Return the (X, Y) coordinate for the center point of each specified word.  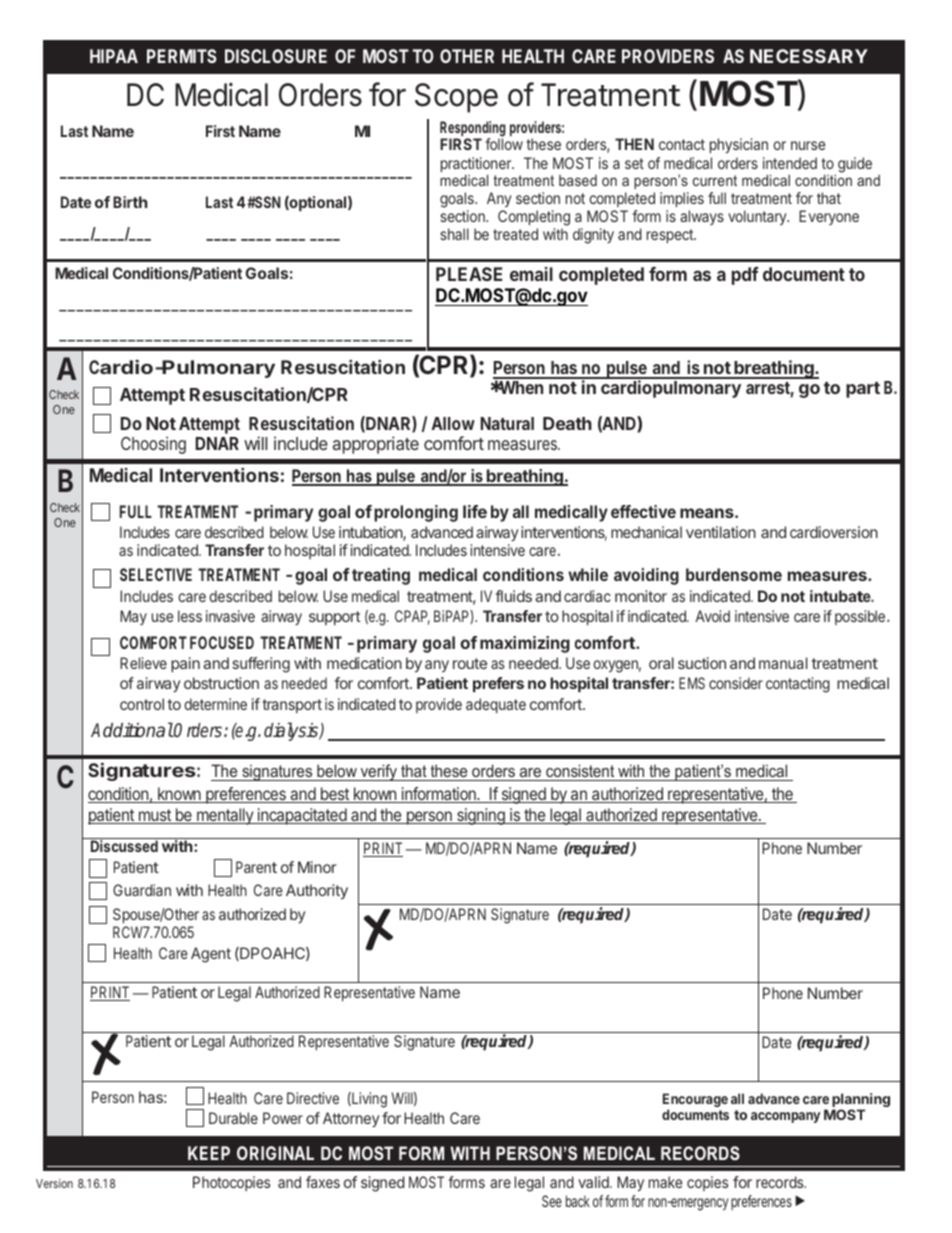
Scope (456, 98)
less (190, 616)
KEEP (209, 1153)
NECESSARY (809, 56)
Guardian (142, 890)
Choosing (153, 445)
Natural (507, 423)
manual (783, 663)
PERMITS (182, 56)
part (863, 390)
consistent (580, 770)
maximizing (525, 644)
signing (481, 816)
